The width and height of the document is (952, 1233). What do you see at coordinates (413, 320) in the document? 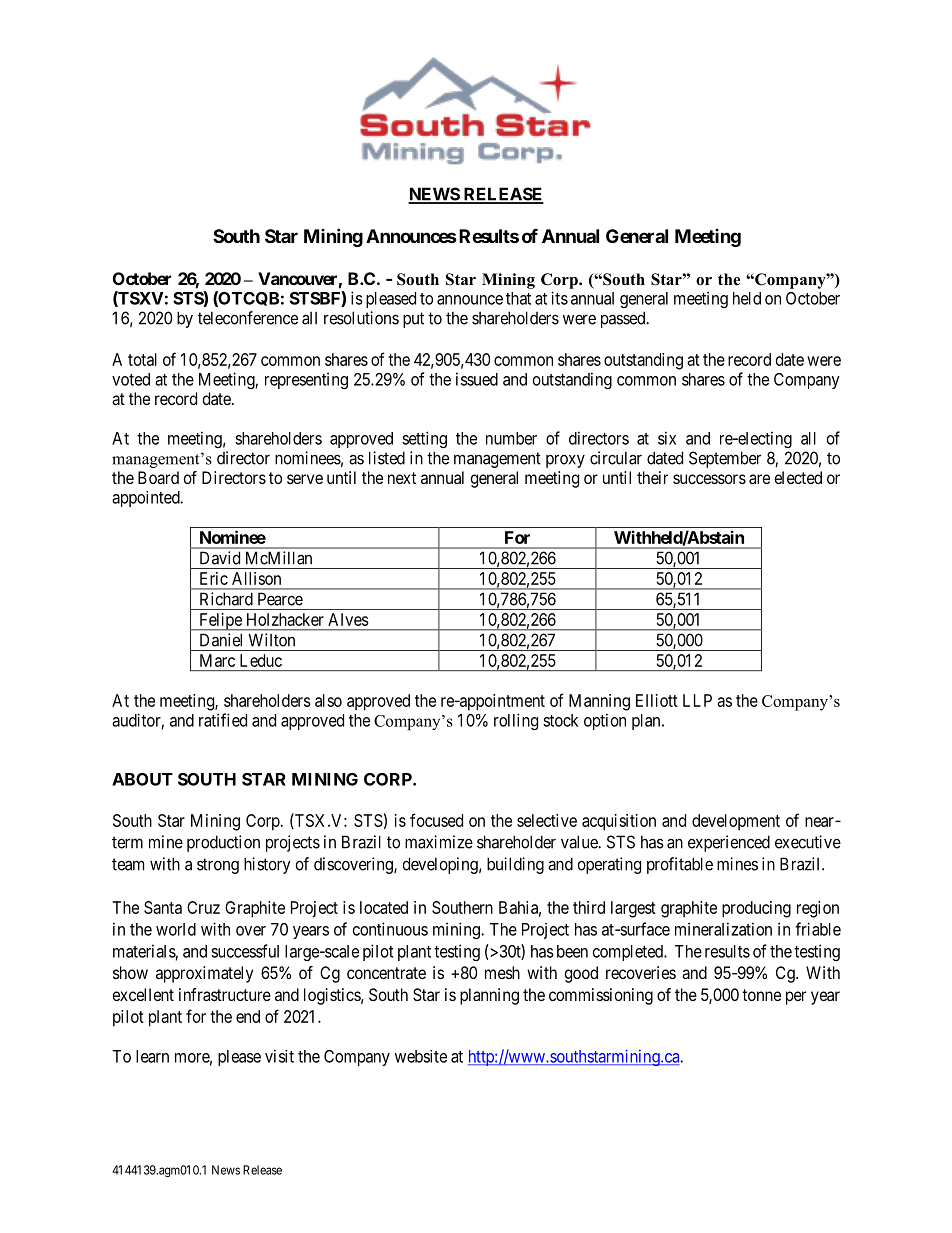
I see `put` at bounding box center [413, 320].
